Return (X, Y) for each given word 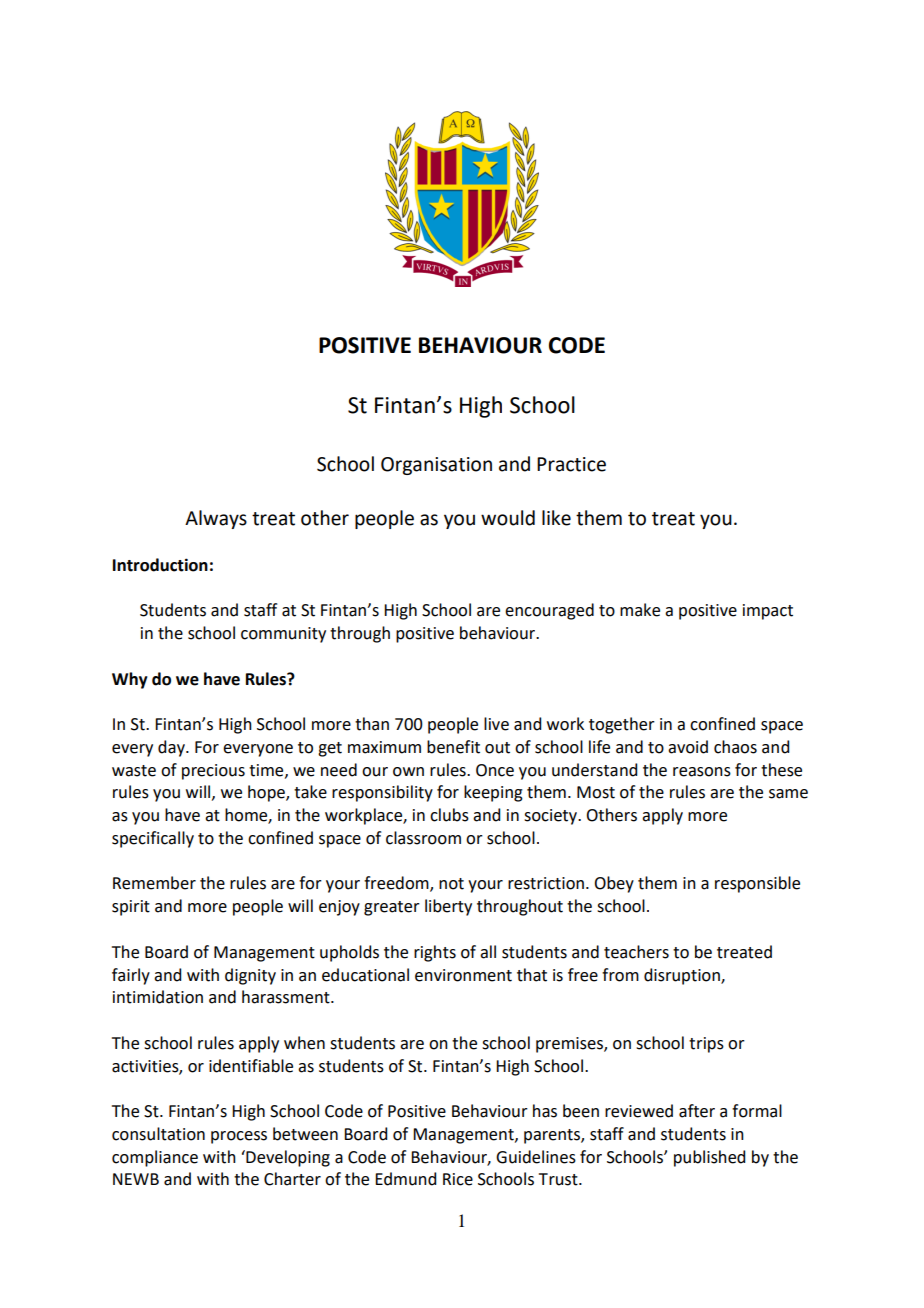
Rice (458, 1179)
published (709, 1158)
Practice (571, 464)
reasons (702, 772)
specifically (153, 839)
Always (216, 519)
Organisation (436, 466)
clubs (449, 815)
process (239, 1137)
